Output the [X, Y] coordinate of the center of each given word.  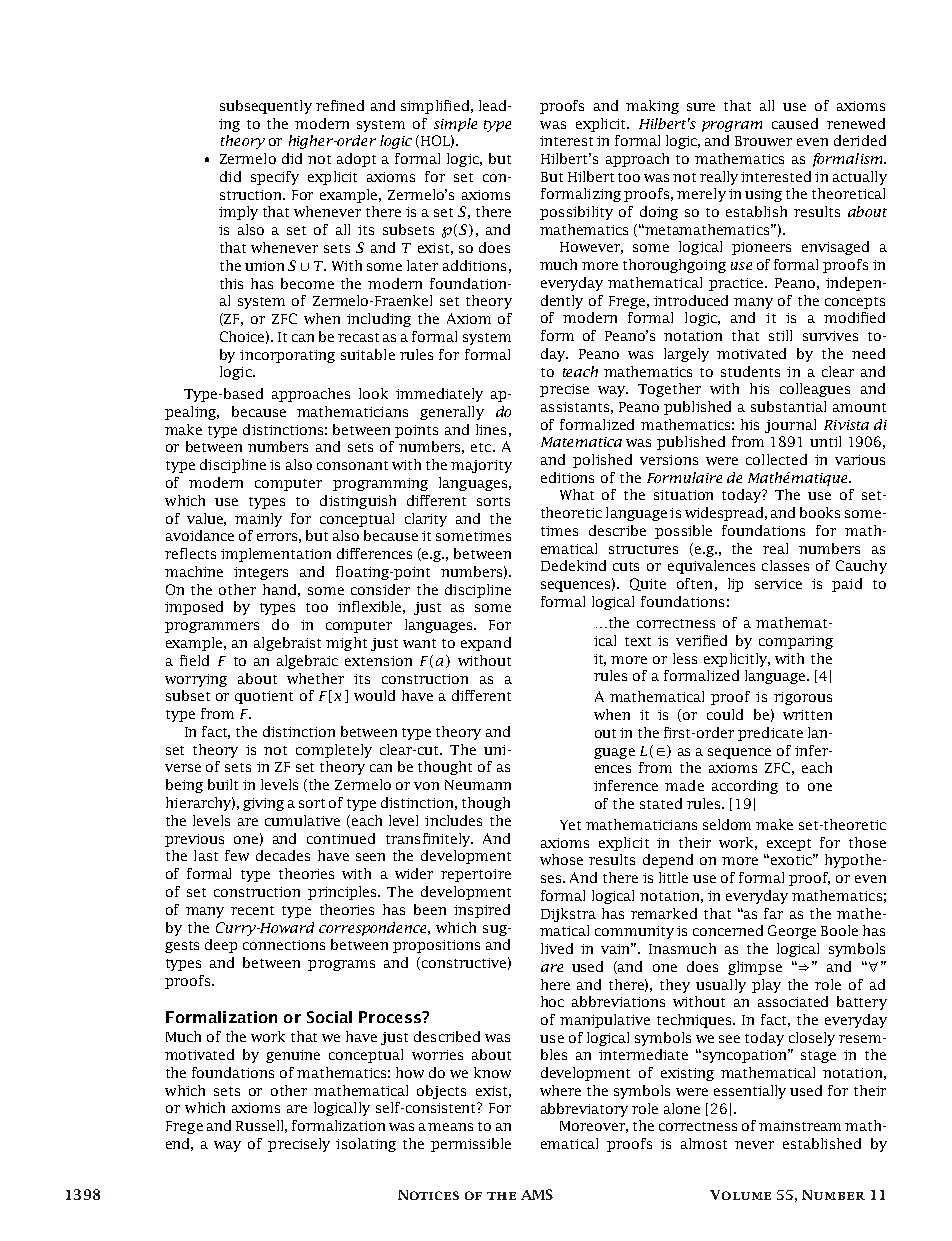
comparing [796, 642]
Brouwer [763, 141]
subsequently [266, 107]
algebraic [307, 662]
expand [486, 644]
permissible [471, 1145]
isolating [366, 1145]
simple [455, 125]
